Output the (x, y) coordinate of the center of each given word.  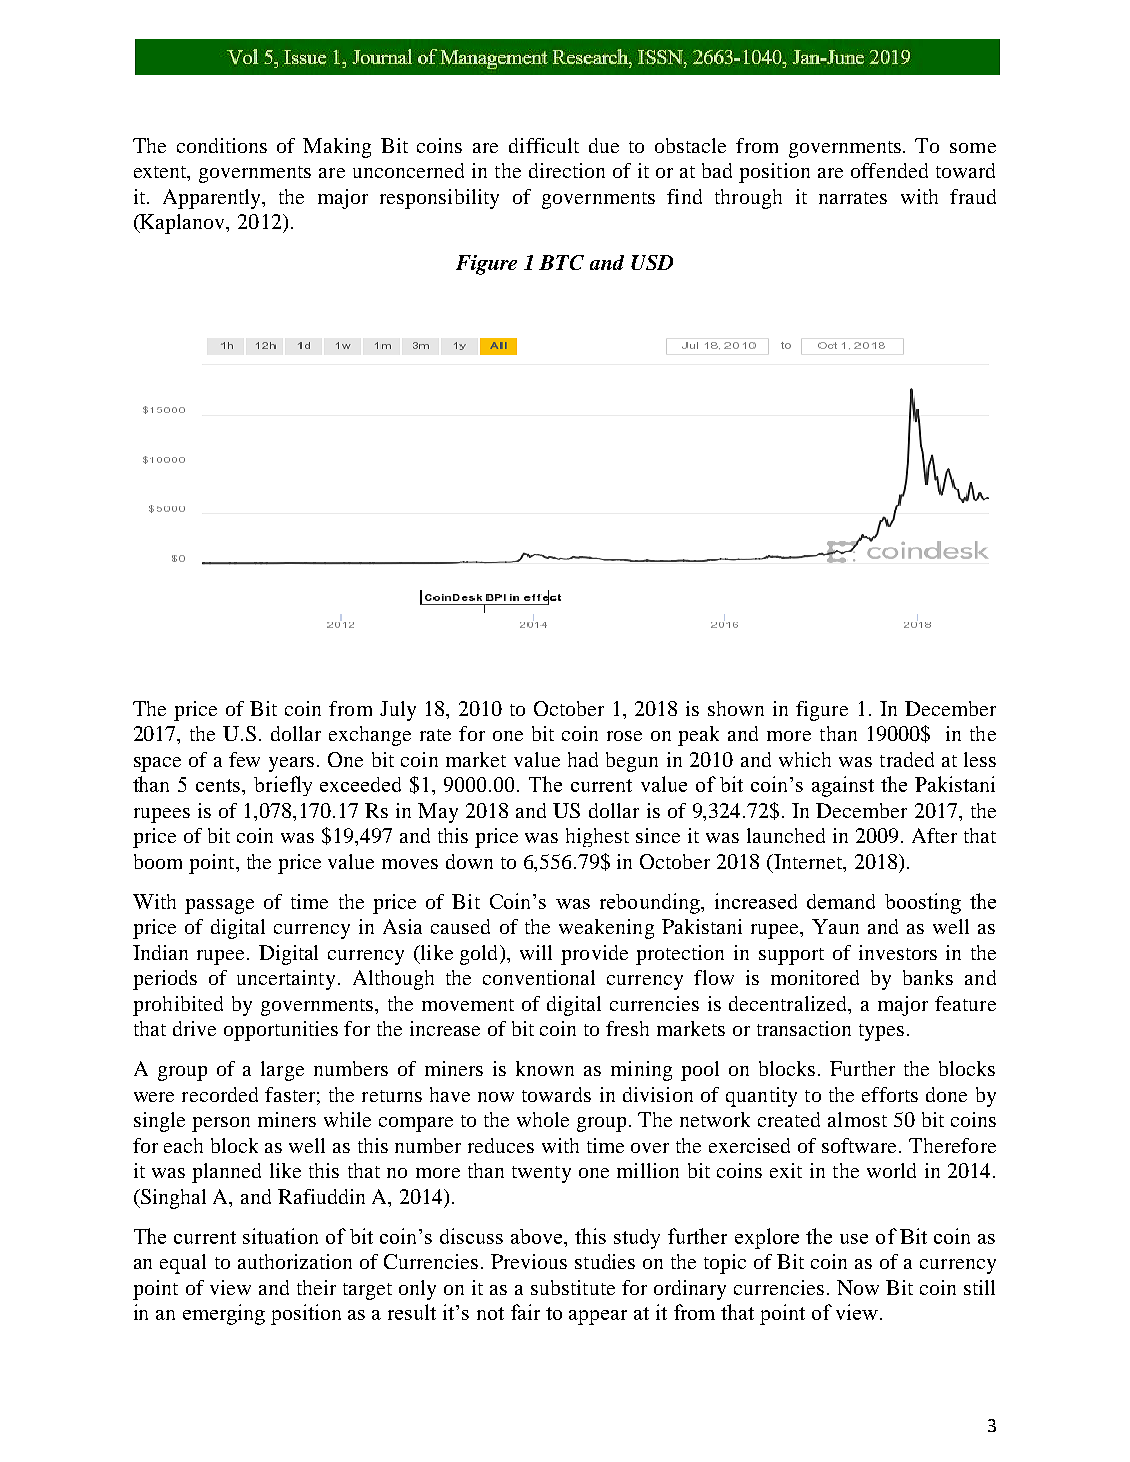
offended (889, 170)
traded (907, 759)
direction (567, 170)
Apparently (213, 199)
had (583, 759)
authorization (295, 1261)
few (244, 759)
